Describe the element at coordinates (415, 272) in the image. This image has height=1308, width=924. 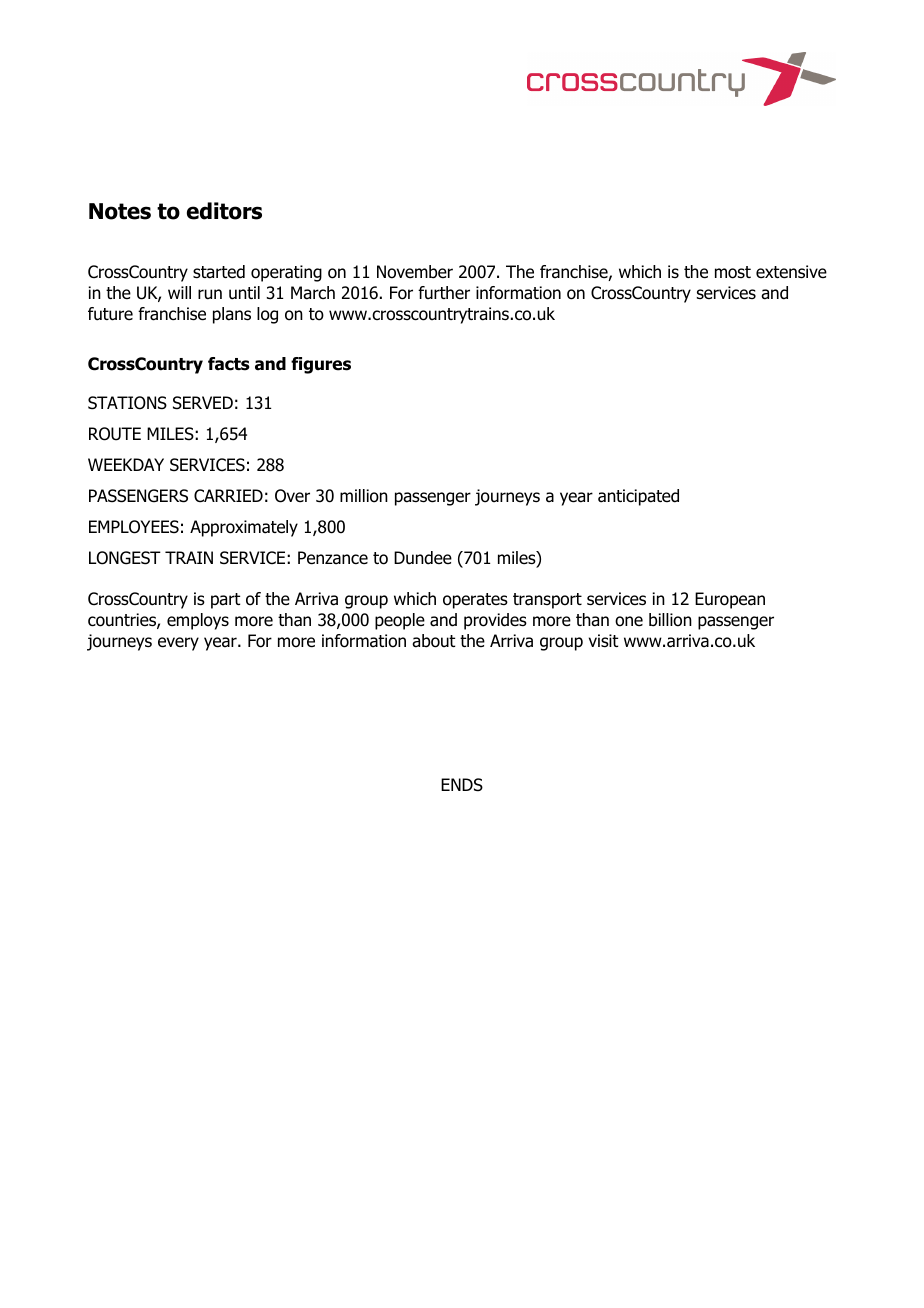
I see `November` at that location.
